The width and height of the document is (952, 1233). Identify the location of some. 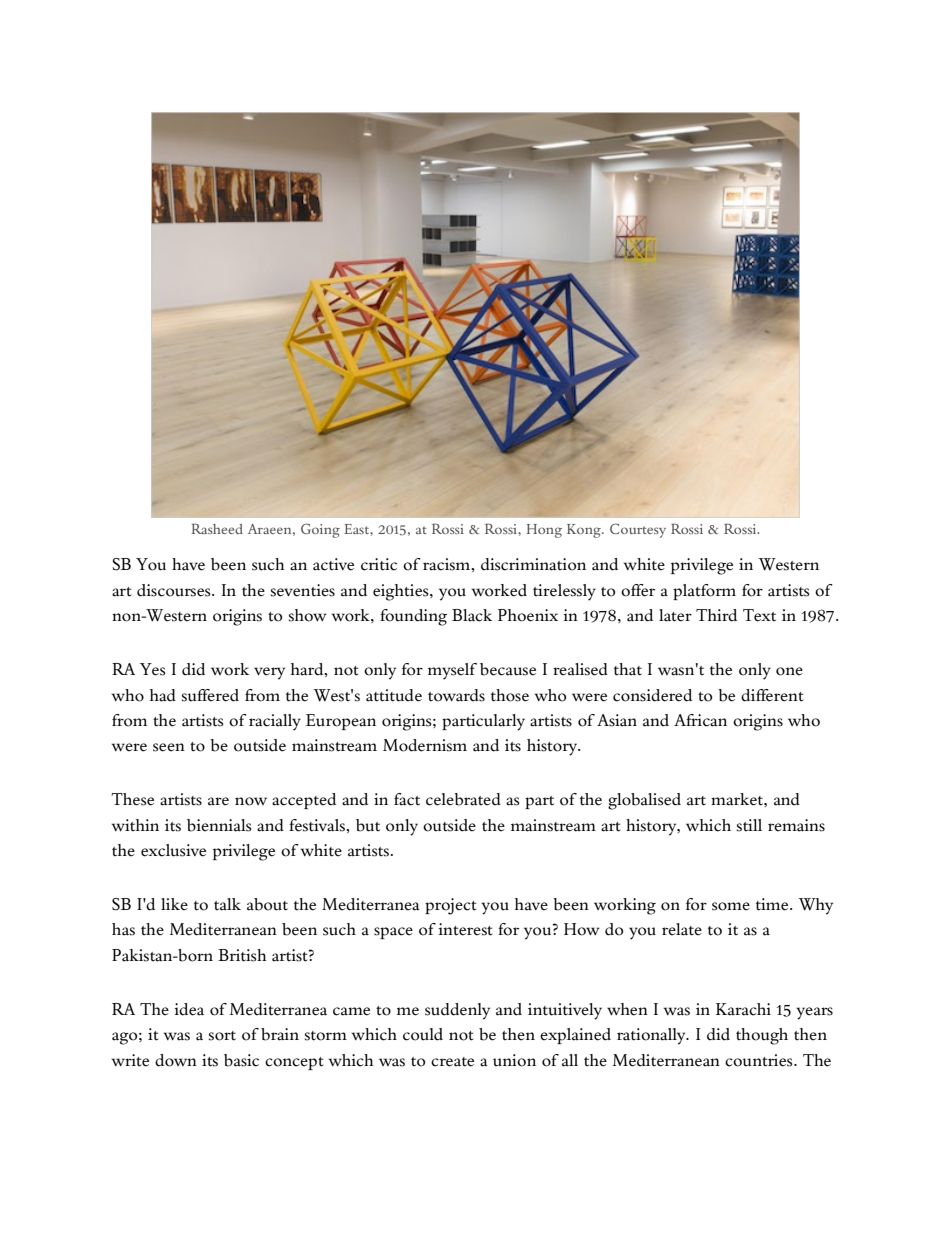
(731, 906).
